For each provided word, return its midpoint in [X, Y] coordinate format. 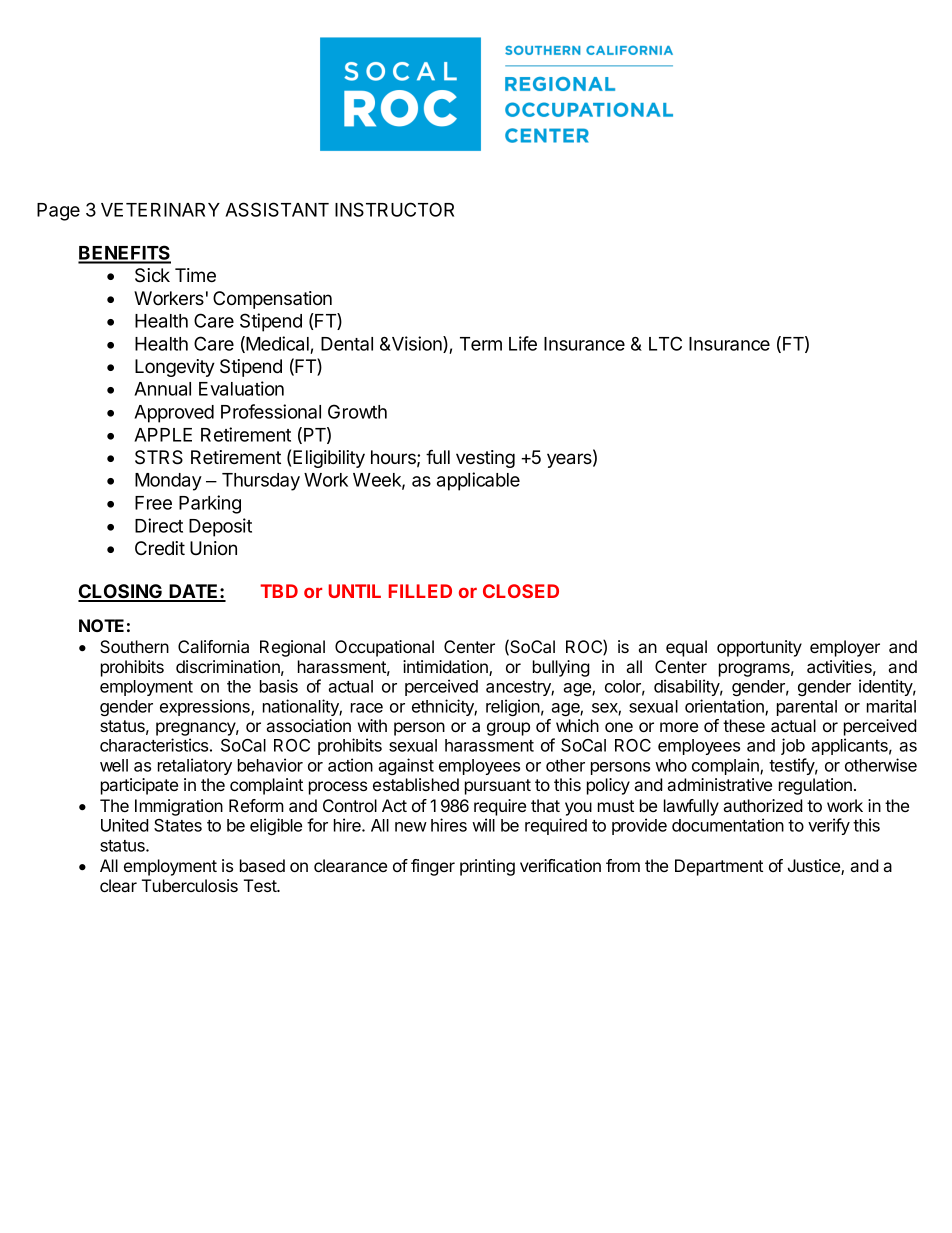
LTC [665, 343]
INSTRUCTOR [394, 209]
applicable [478, 481]
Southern [134, 646]
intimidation [446, 668]
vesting [485, 459]
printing [487, 867]
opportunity [759, 648]
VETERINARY [160, 210]
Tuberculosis [190, 885]
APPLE [163, 435]
